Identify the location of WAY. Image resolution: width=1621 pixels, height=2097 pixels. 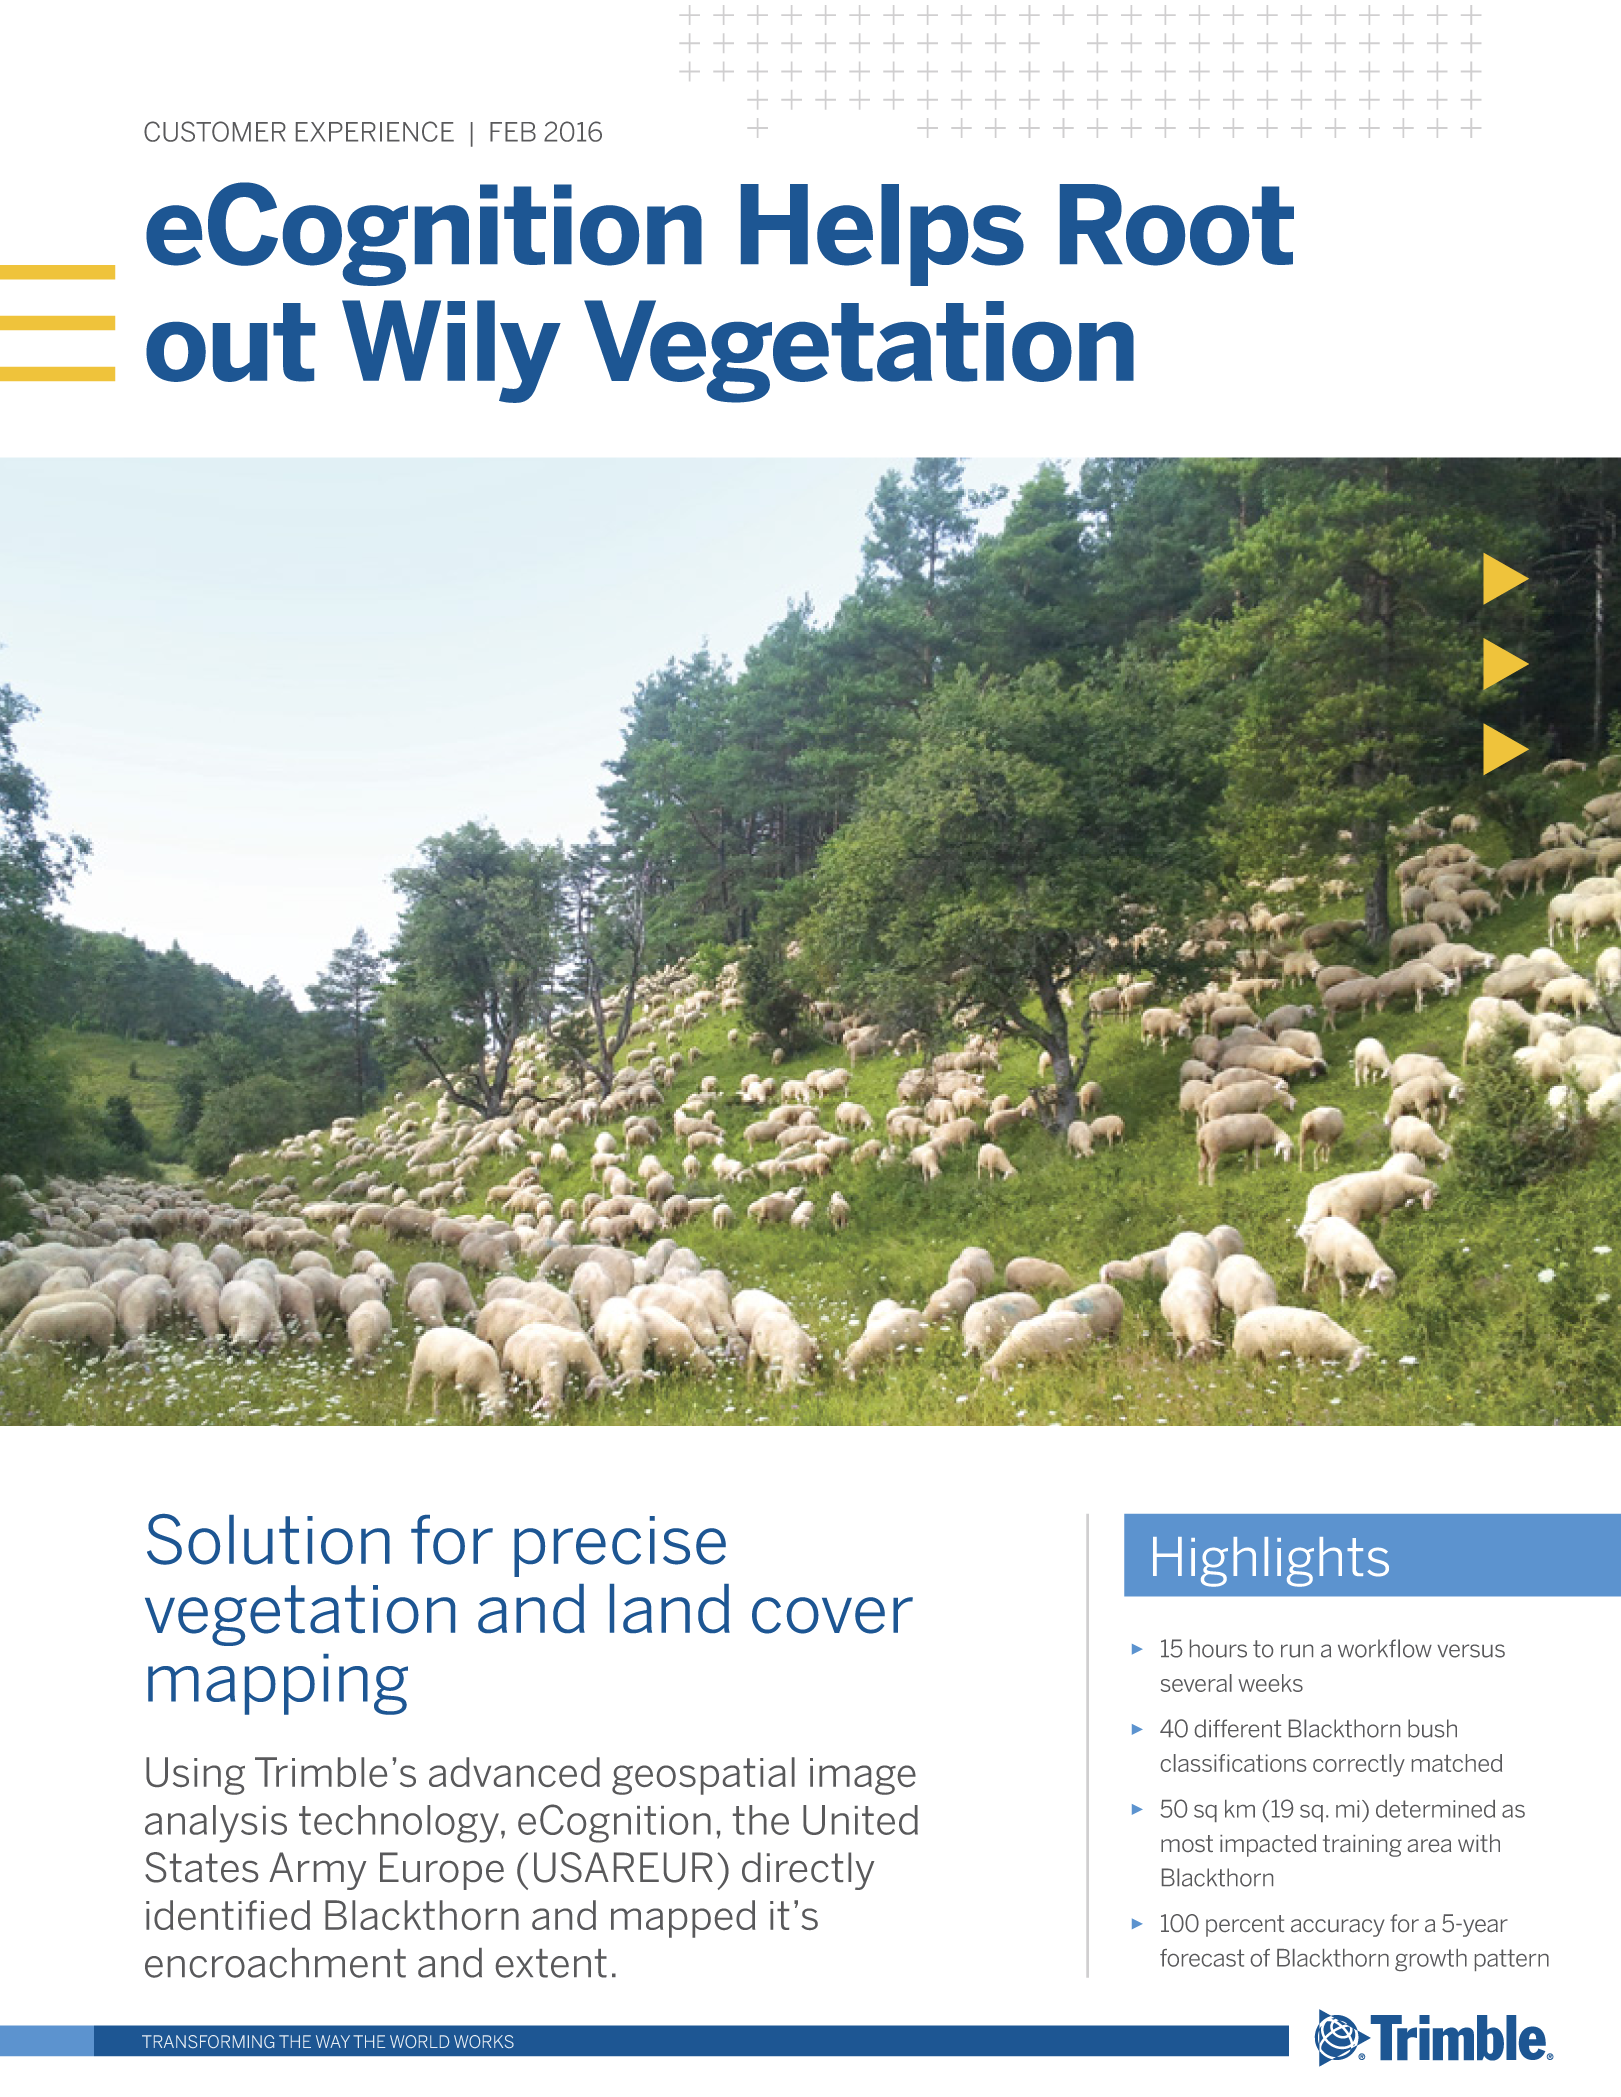
(333, 2041).
